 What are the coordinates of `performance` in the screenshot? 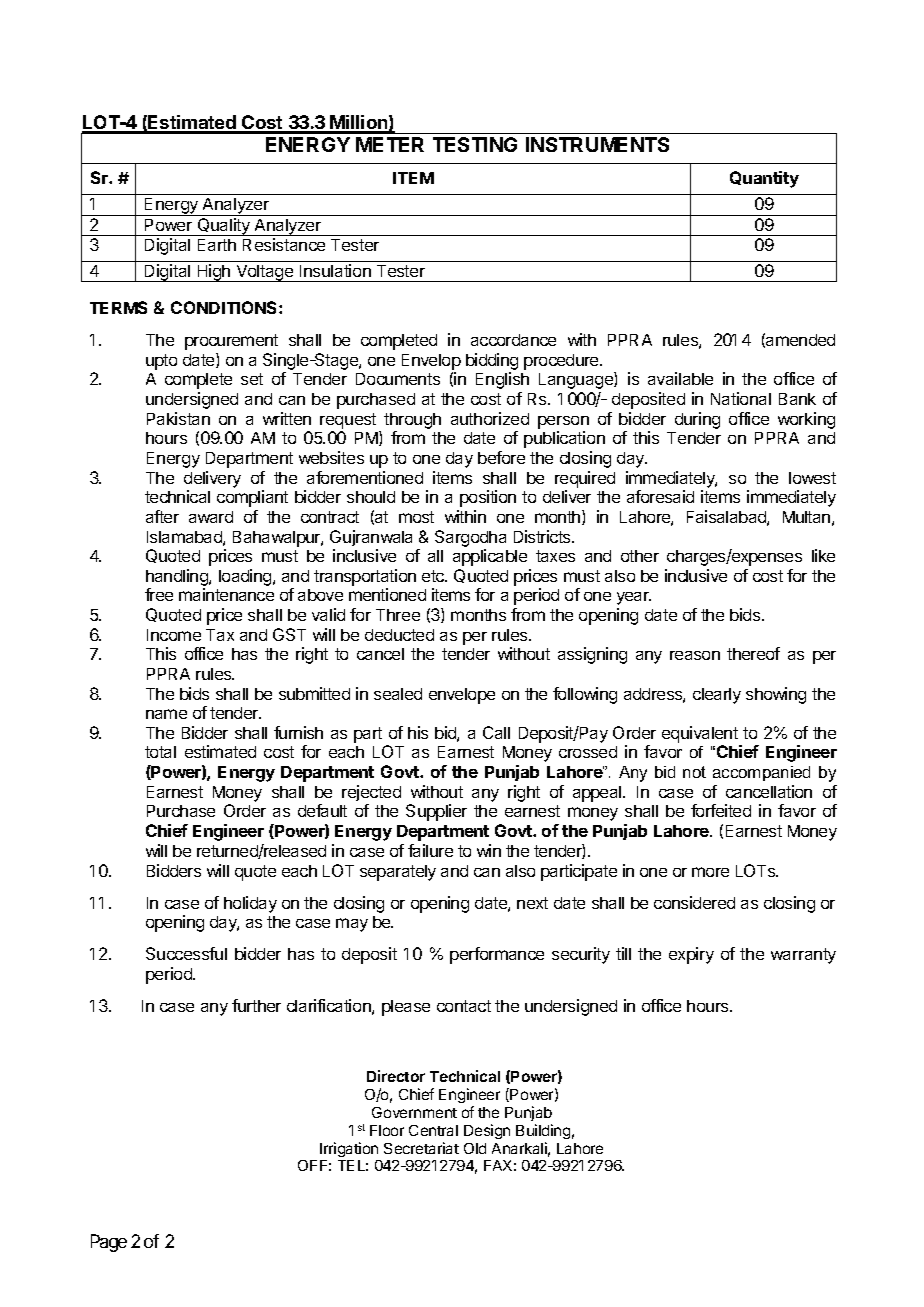 It's located at (497, 955).
